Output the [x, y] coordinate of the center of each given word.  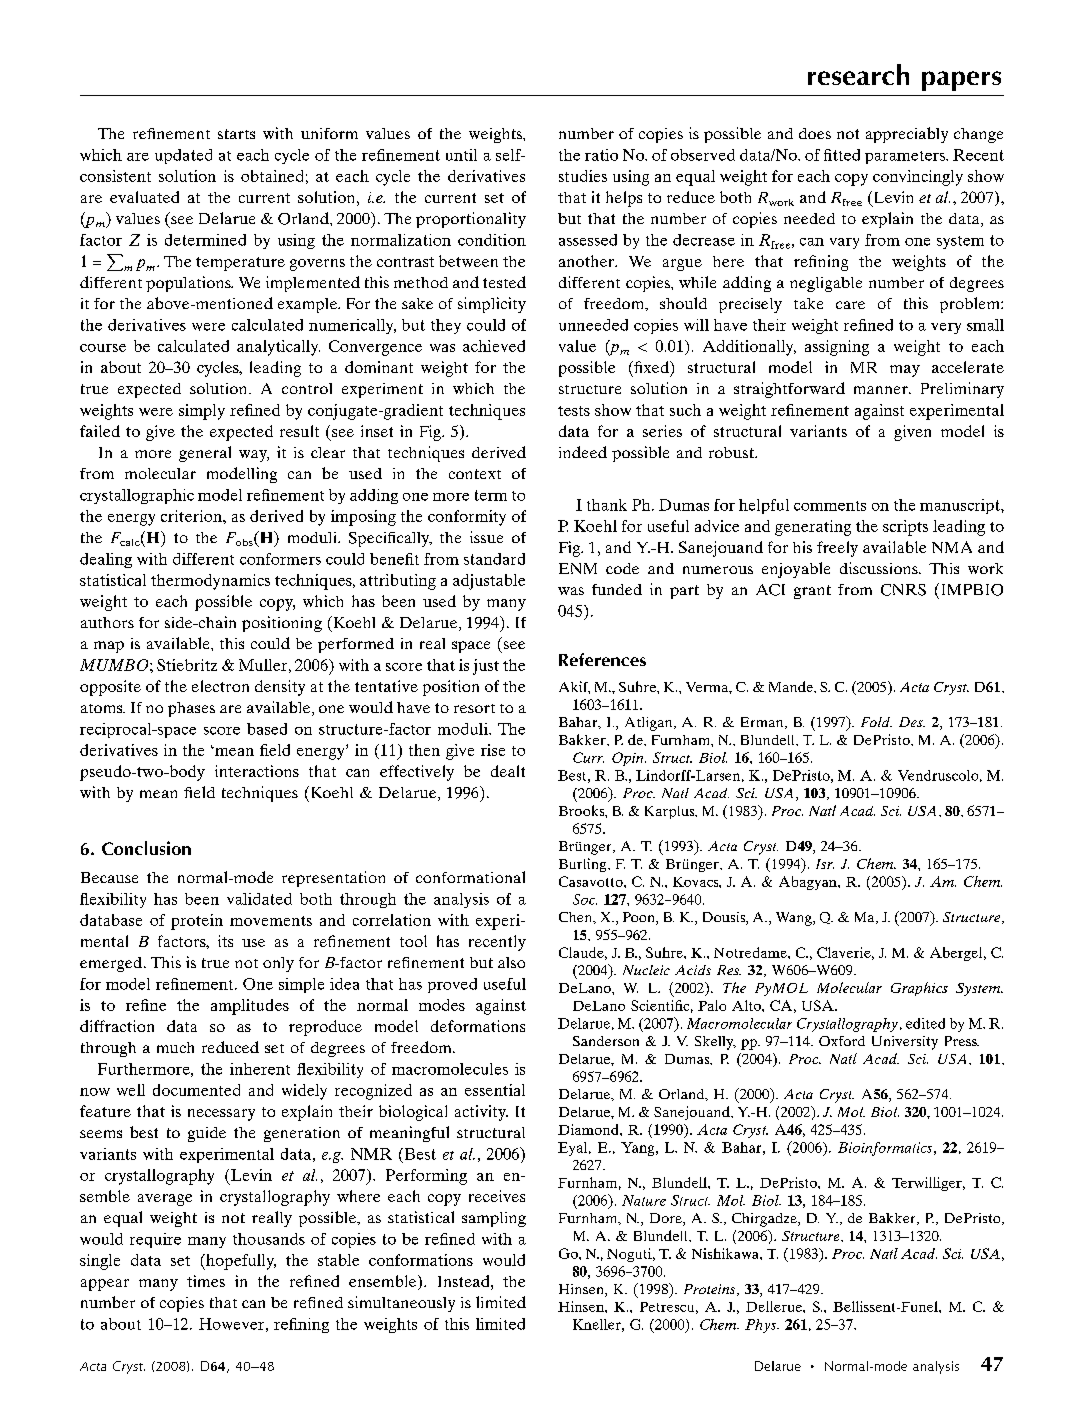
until [461, 155]
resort [474, 708]
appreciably [907, 135]
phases [191, 709]
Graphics [919, 989]
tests [574, 411]
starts [236, 134]
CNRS [903, 590]
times [206, 1281]
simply [202, 412]
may [905, 371]
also [511, 962]
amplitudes [250, 1007]
